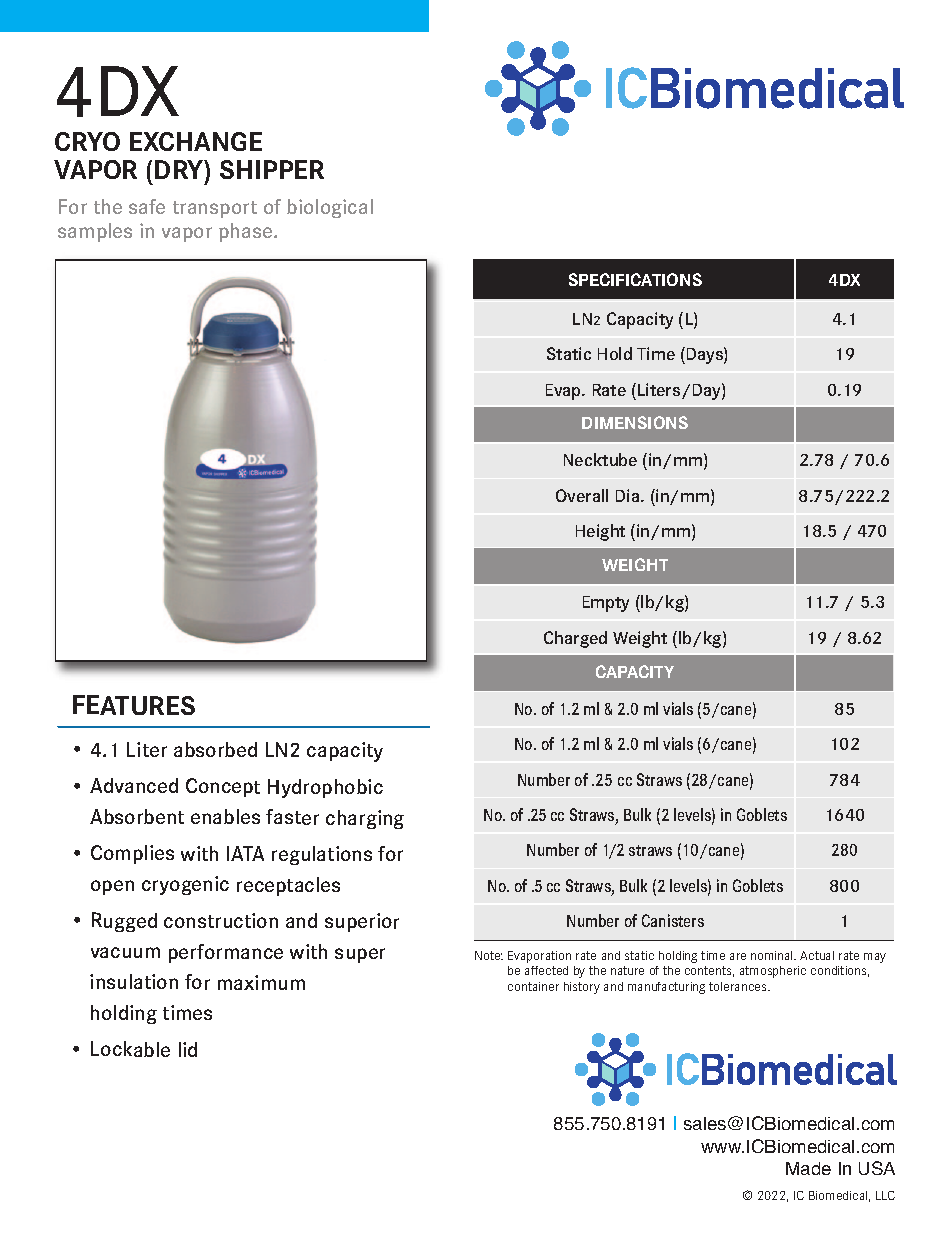 The image size is (952, 1233). I want to click on Overall, so click(582, 495).
